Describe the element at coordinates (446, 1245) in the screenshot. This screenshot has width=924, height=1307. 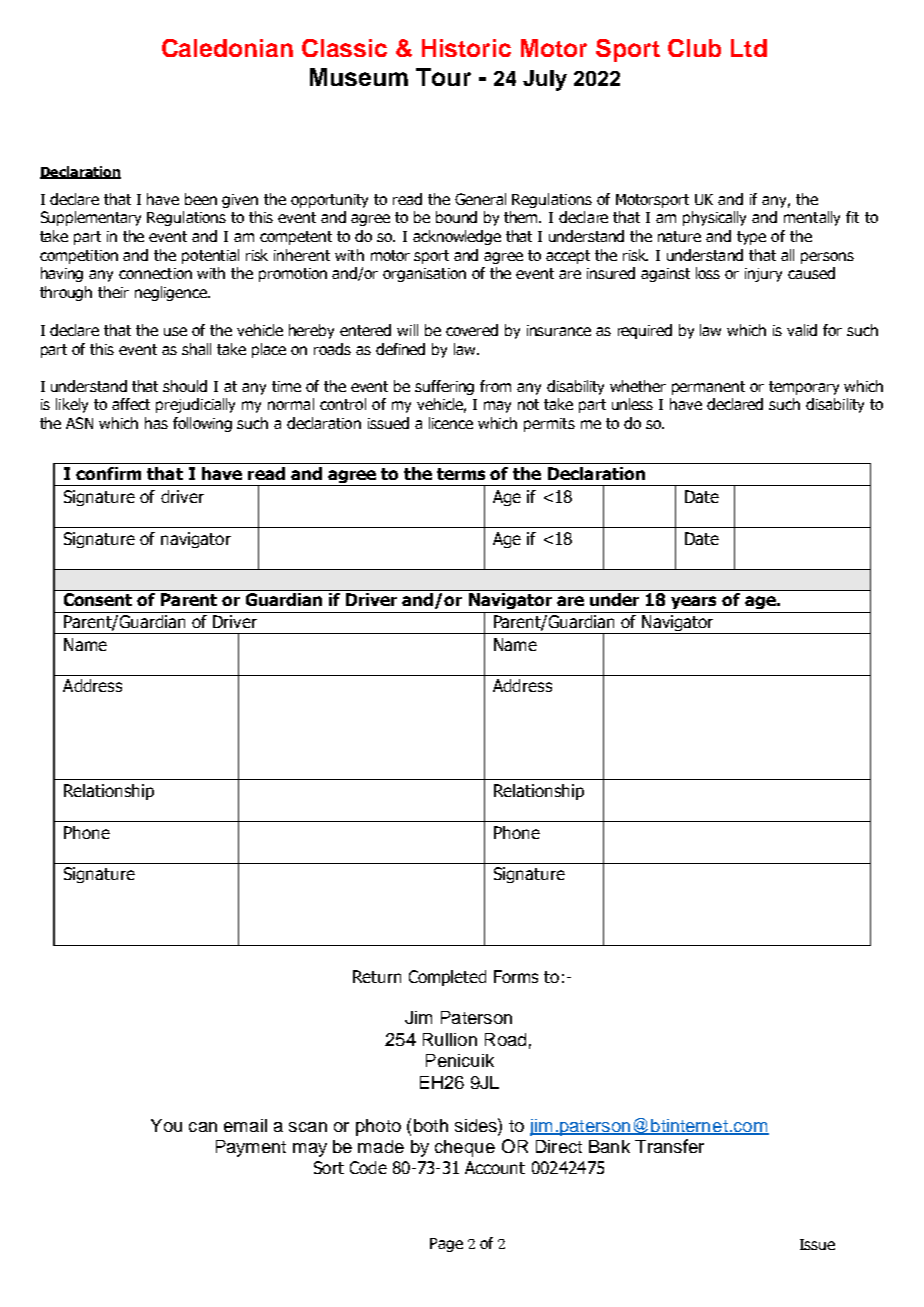
I see `Page` at that location.
